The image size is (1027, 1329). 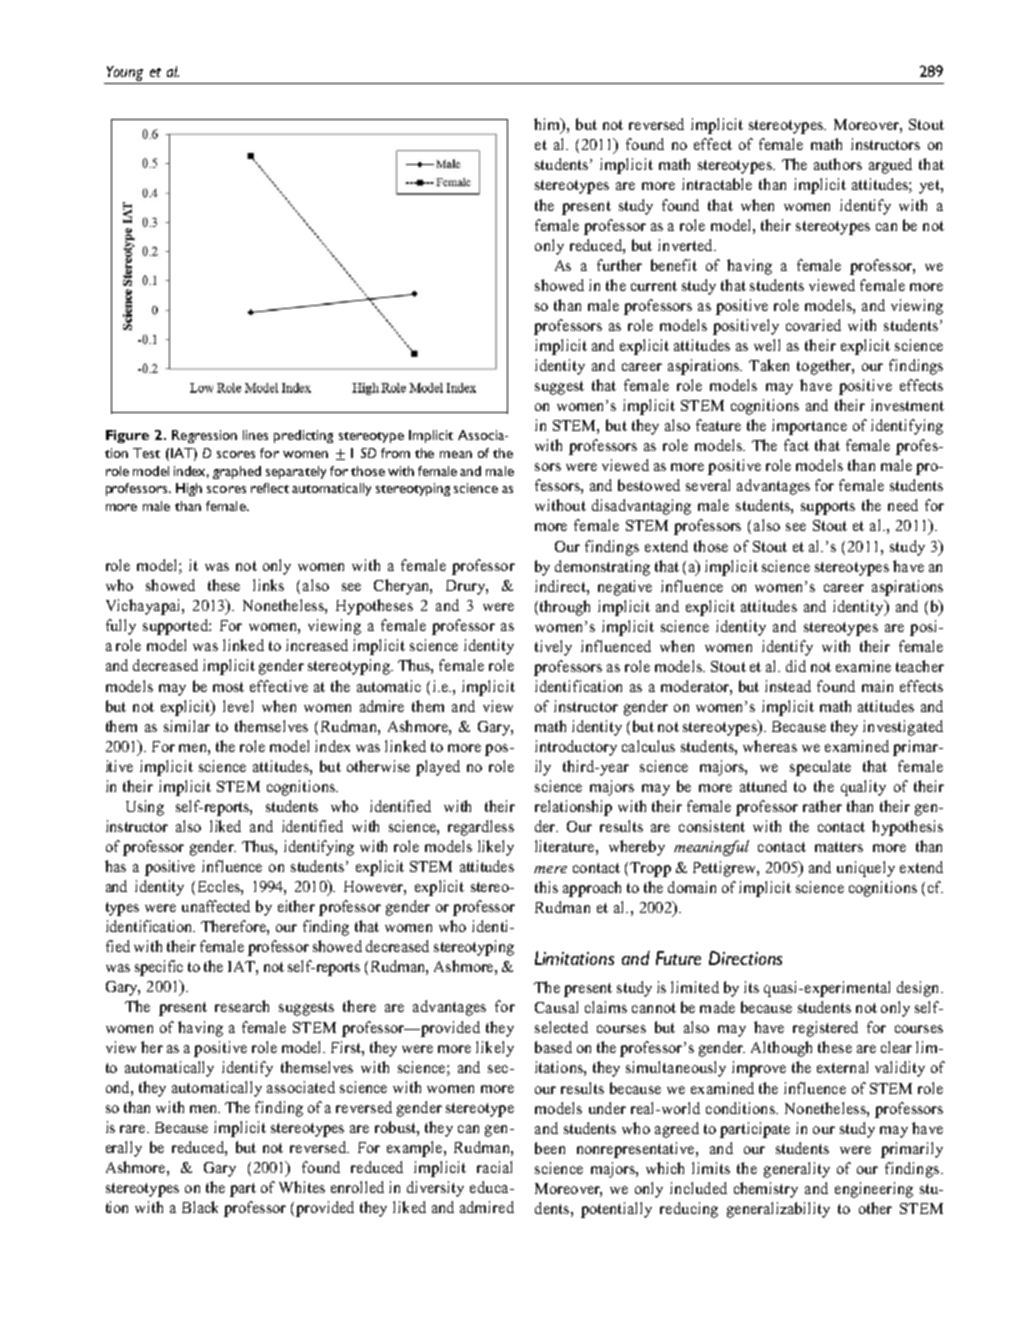 I want to click on did, so click(x=796, y=666).
